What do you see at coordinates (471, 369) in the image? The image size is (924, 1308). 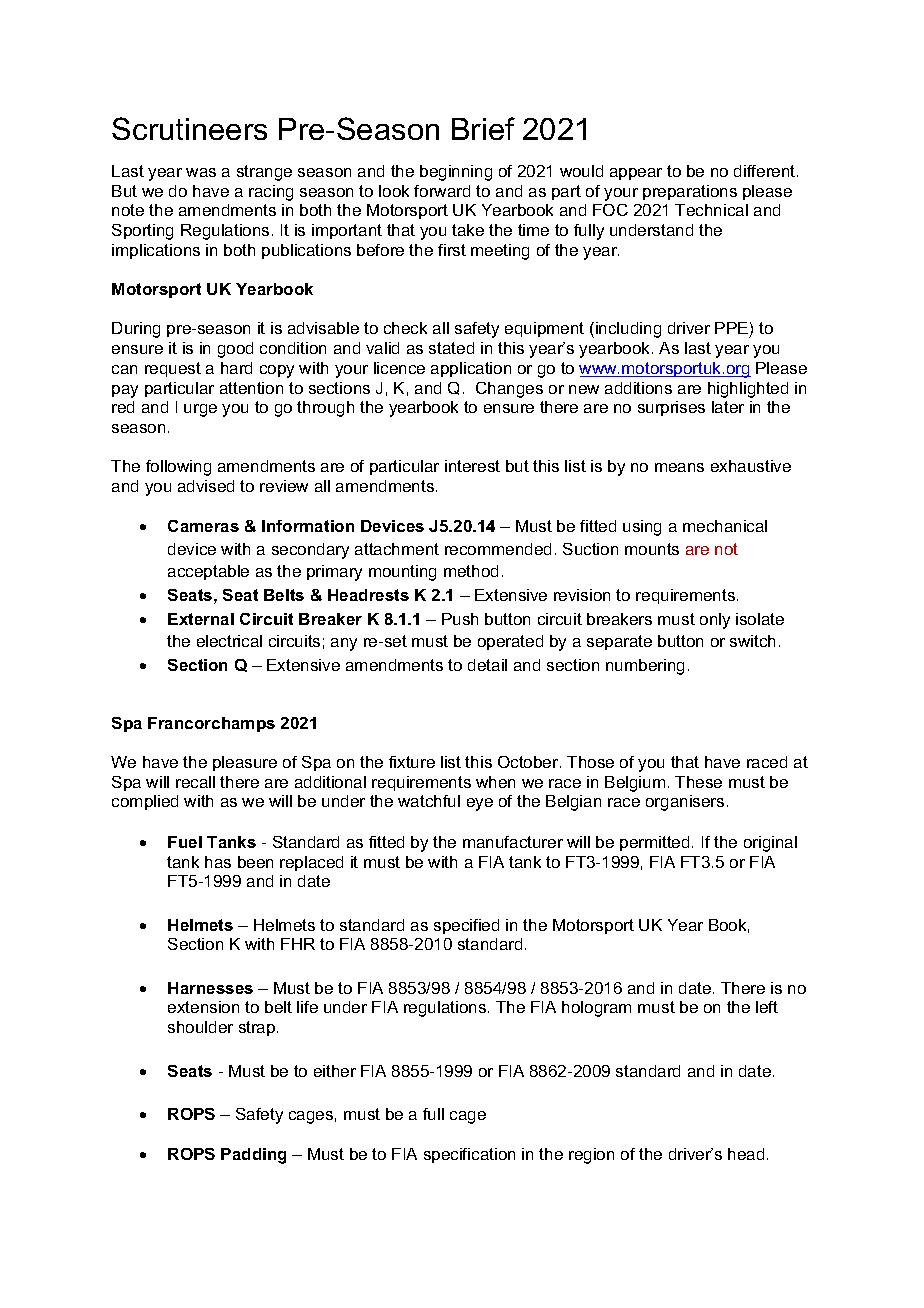 I see `application` at bounding box center [471, 369].
